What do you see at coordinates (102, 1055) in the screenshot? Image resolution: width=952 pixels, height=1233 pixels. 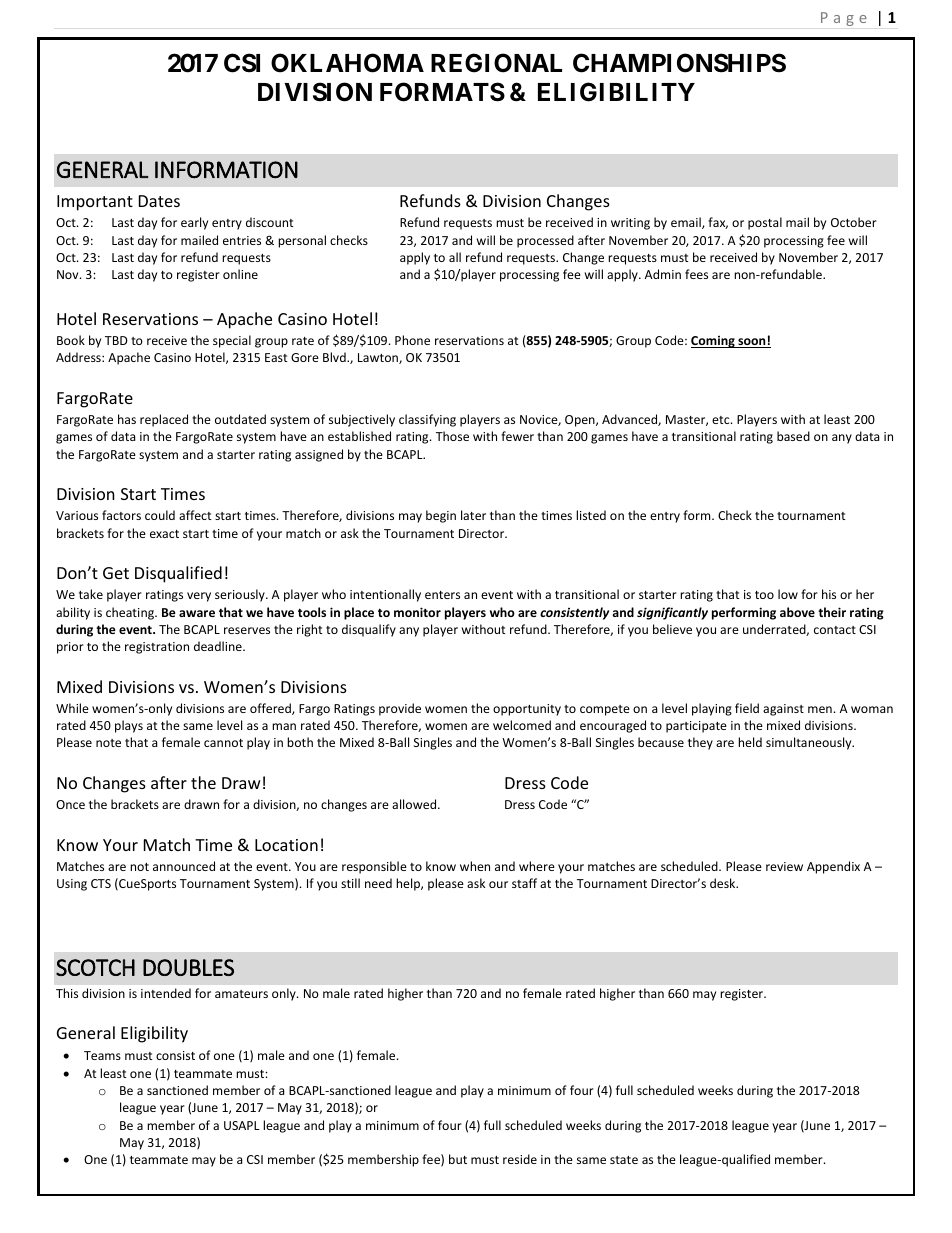 I see `Teams` at bounding box center [102, 1055].
